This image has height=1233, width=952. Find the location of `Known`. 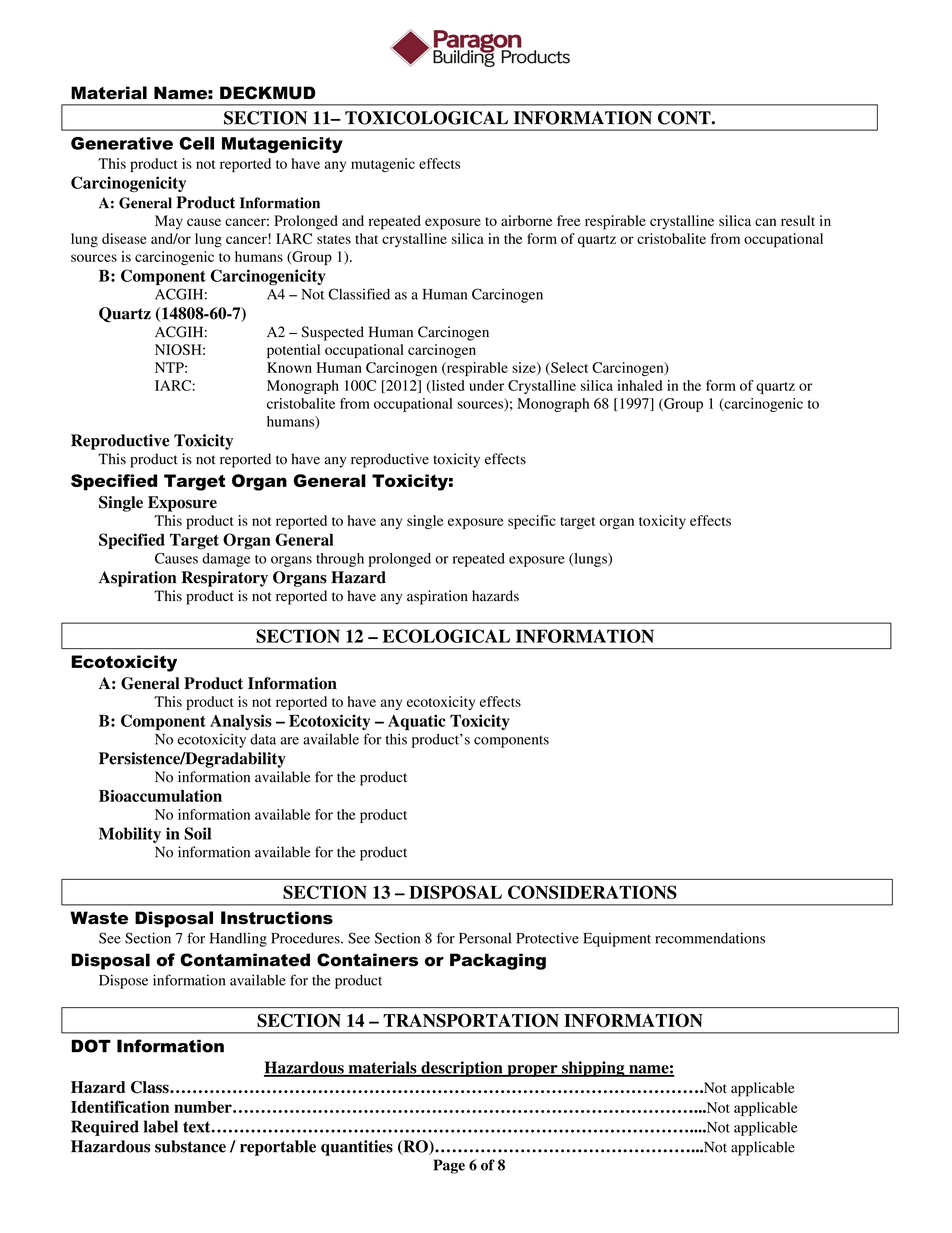

Known is located at coordinates (289, 367).
